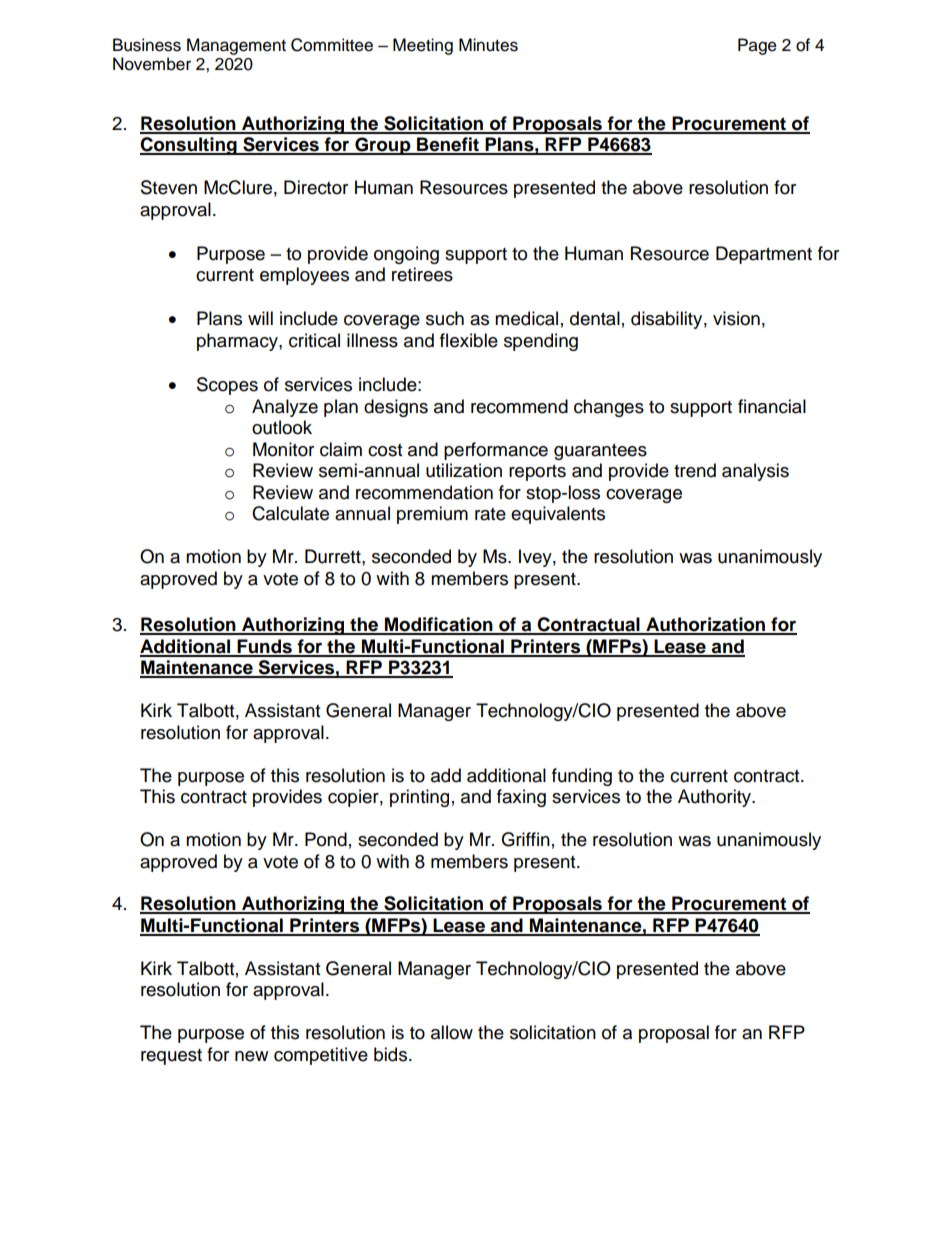  I want to click on such, so click(445, 318).
